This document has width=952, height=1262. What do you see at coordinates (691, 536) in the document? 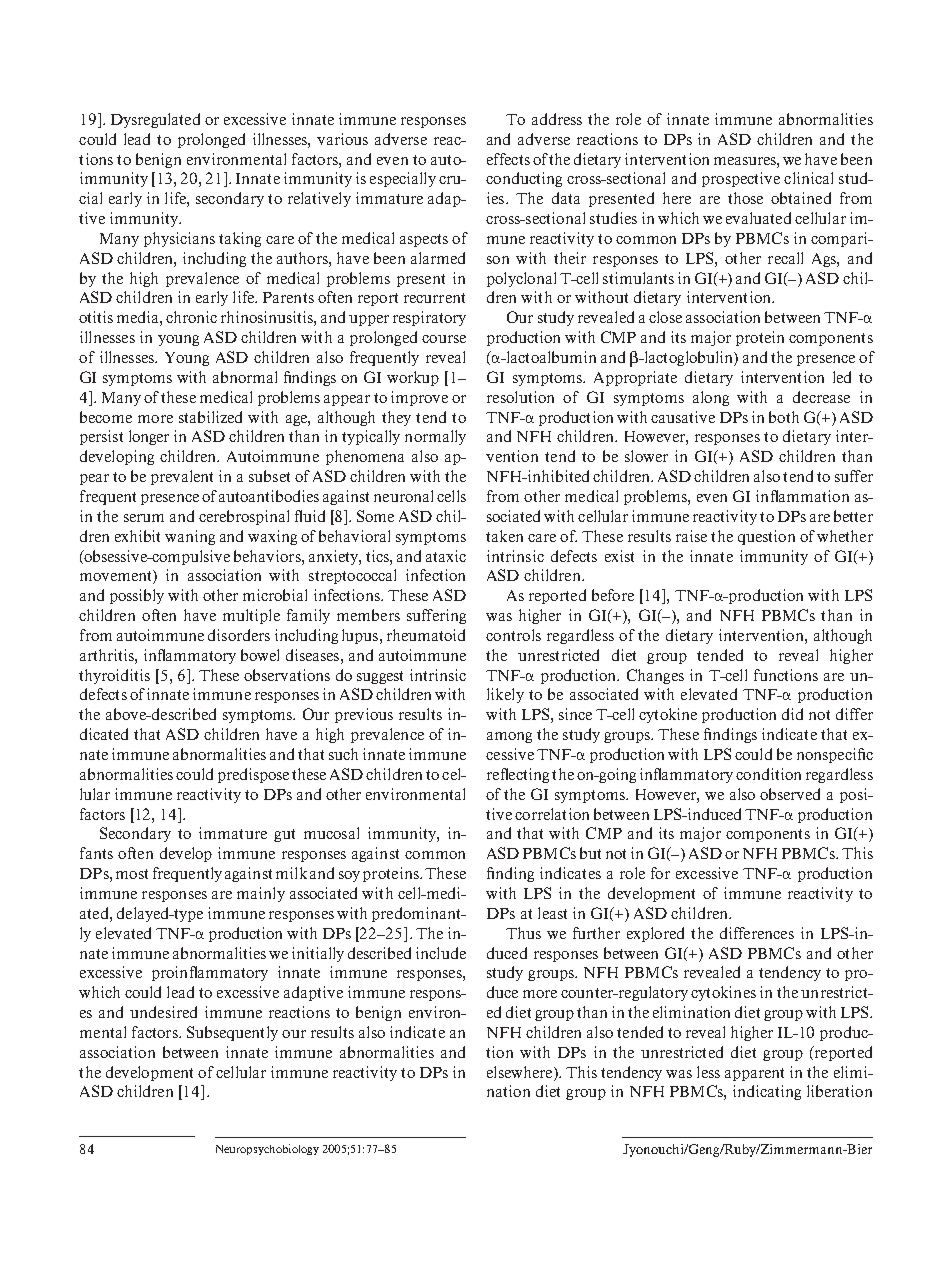
I see `raise` at bounding box center [691, 536].
